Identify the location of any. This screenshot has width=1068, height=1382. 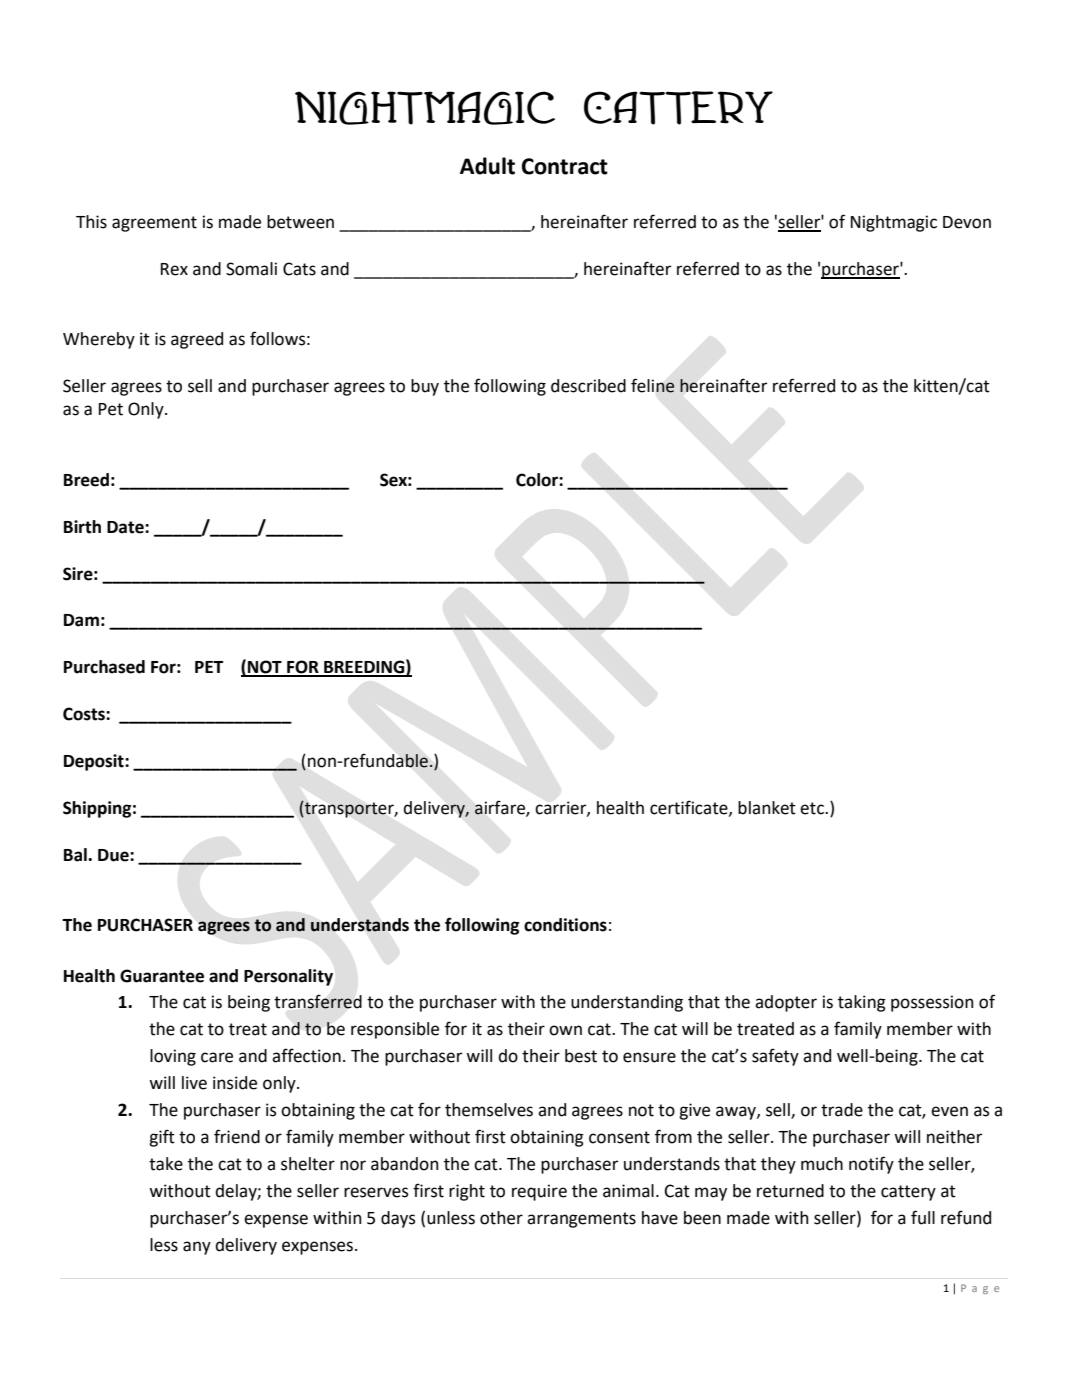
(197, 1248).
